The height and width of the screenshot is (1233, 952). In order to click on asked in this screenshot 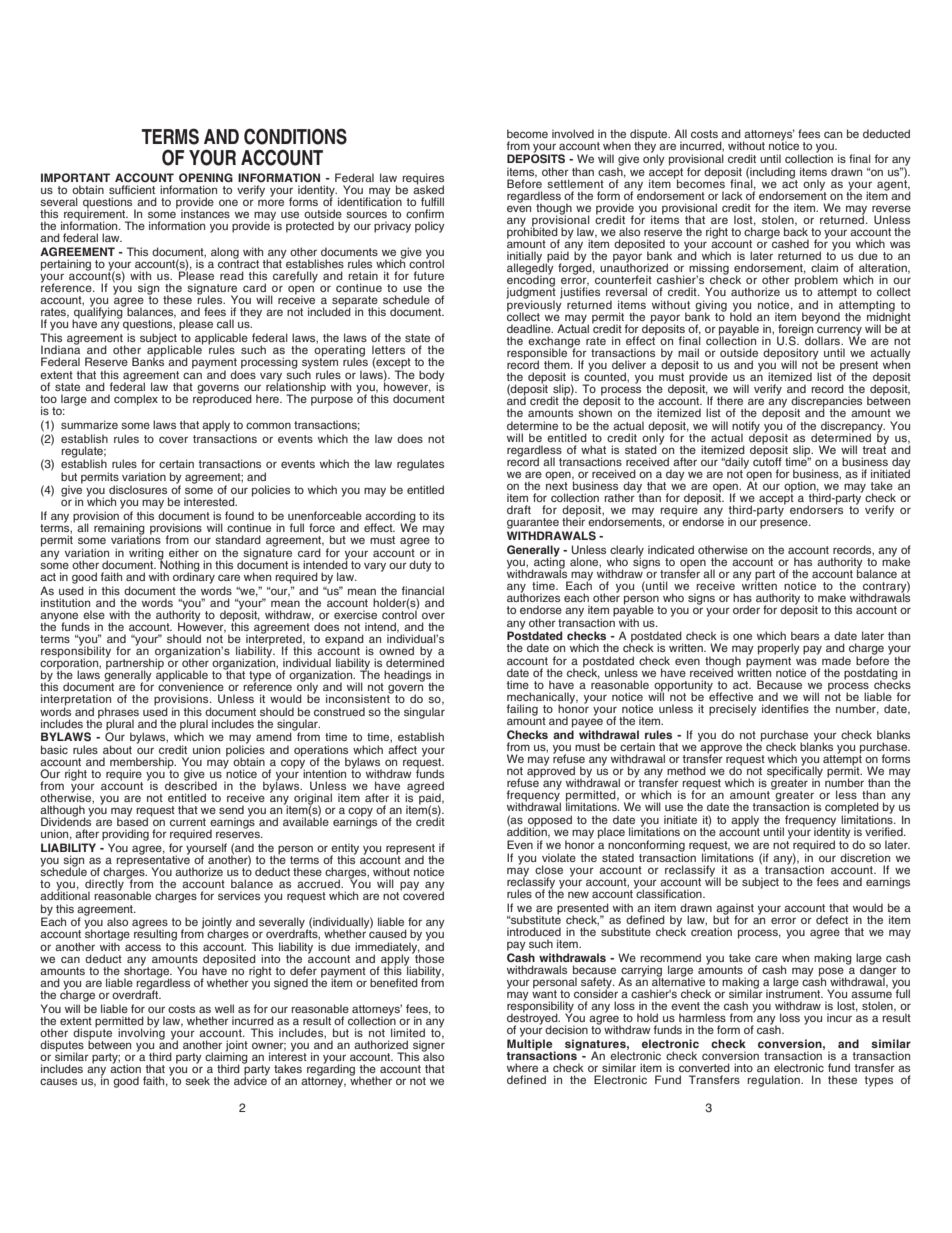, I will do `click(428, 188)`.
